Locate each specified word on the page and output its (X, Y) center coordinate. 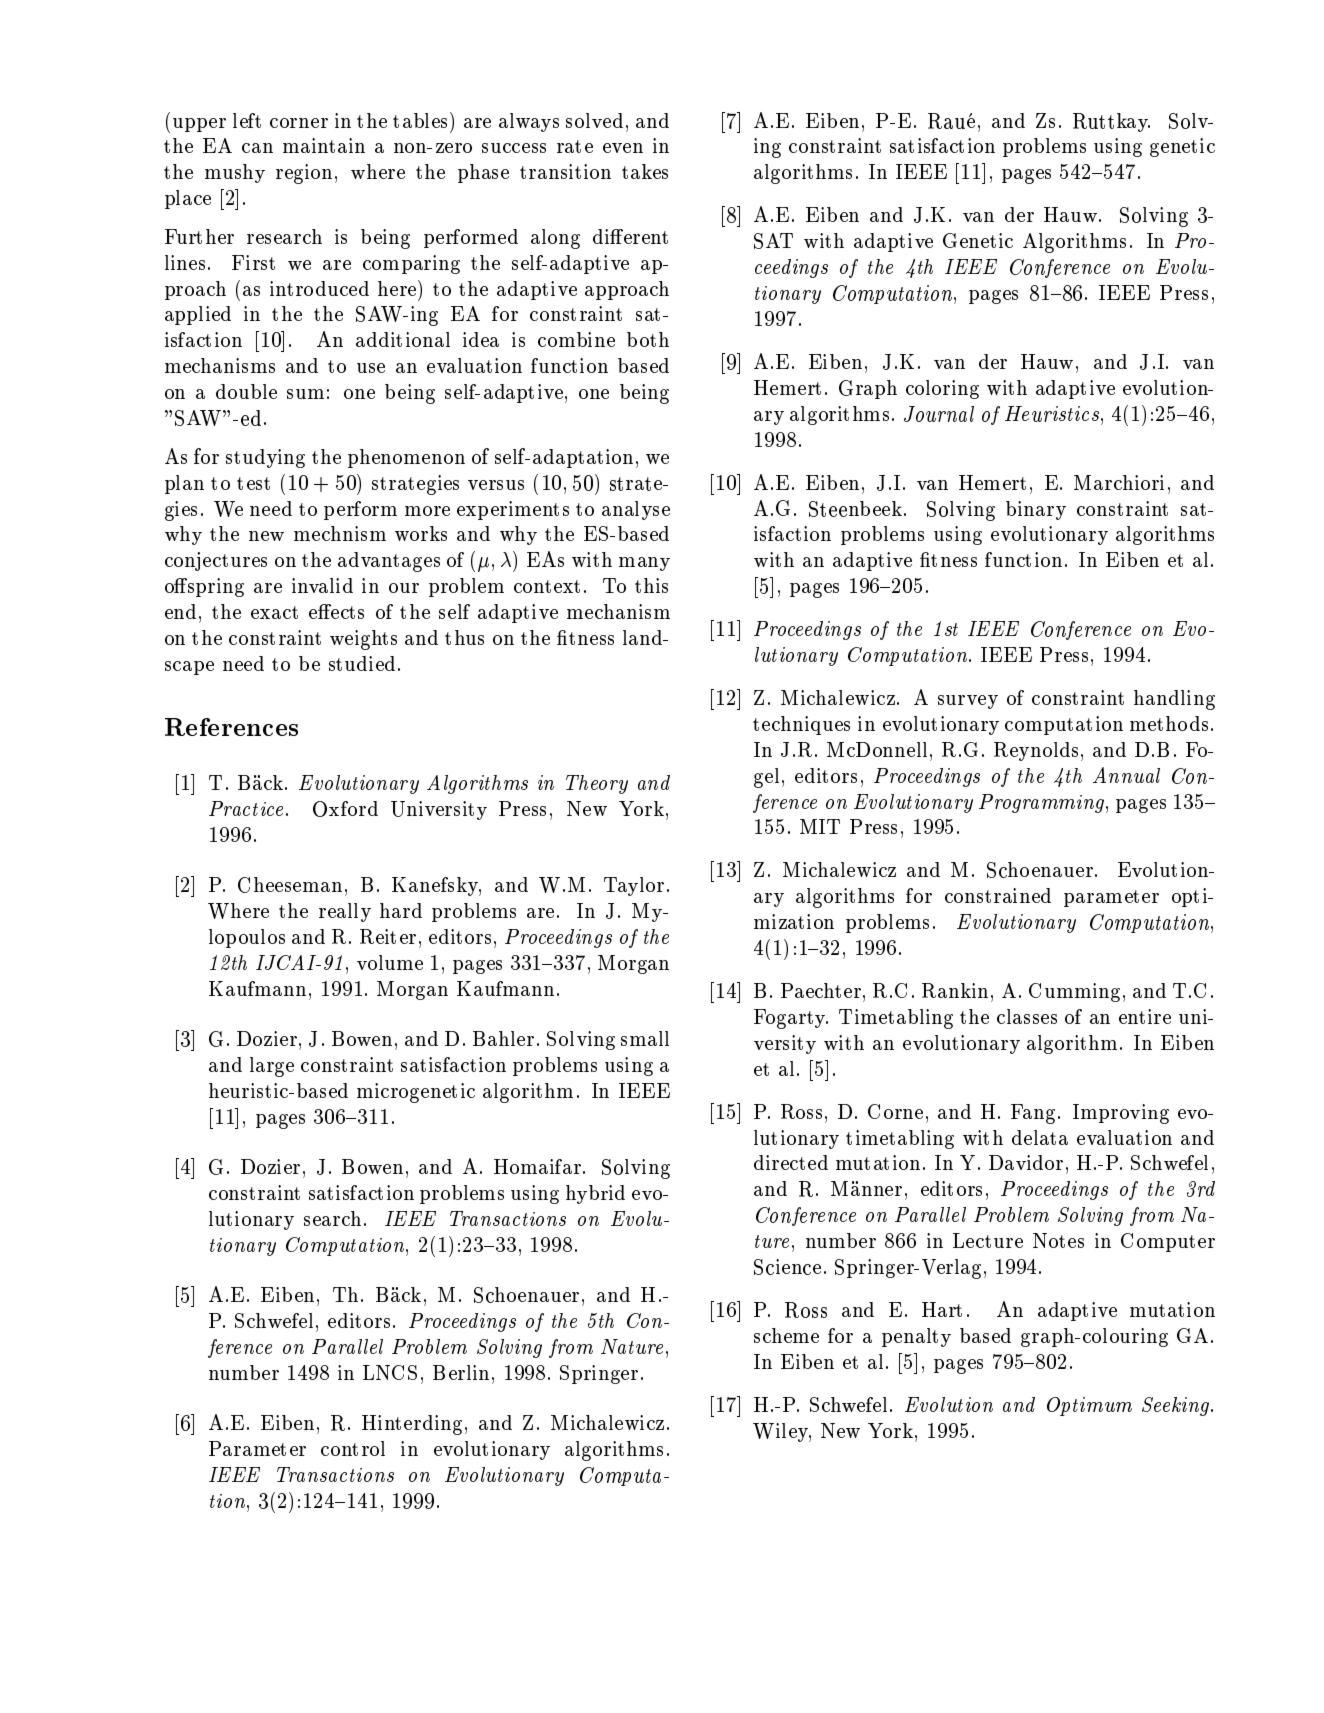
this (651, 585)
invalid (322, 585)
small (645, 1038)
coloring (942, 389)
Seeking (1177, 1406)
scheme (786, 1335)
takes (645, 171)
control (353, 1448)
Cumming (1074, 992)
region (304, 174)
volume (390, 962)
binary (1036, 510)
